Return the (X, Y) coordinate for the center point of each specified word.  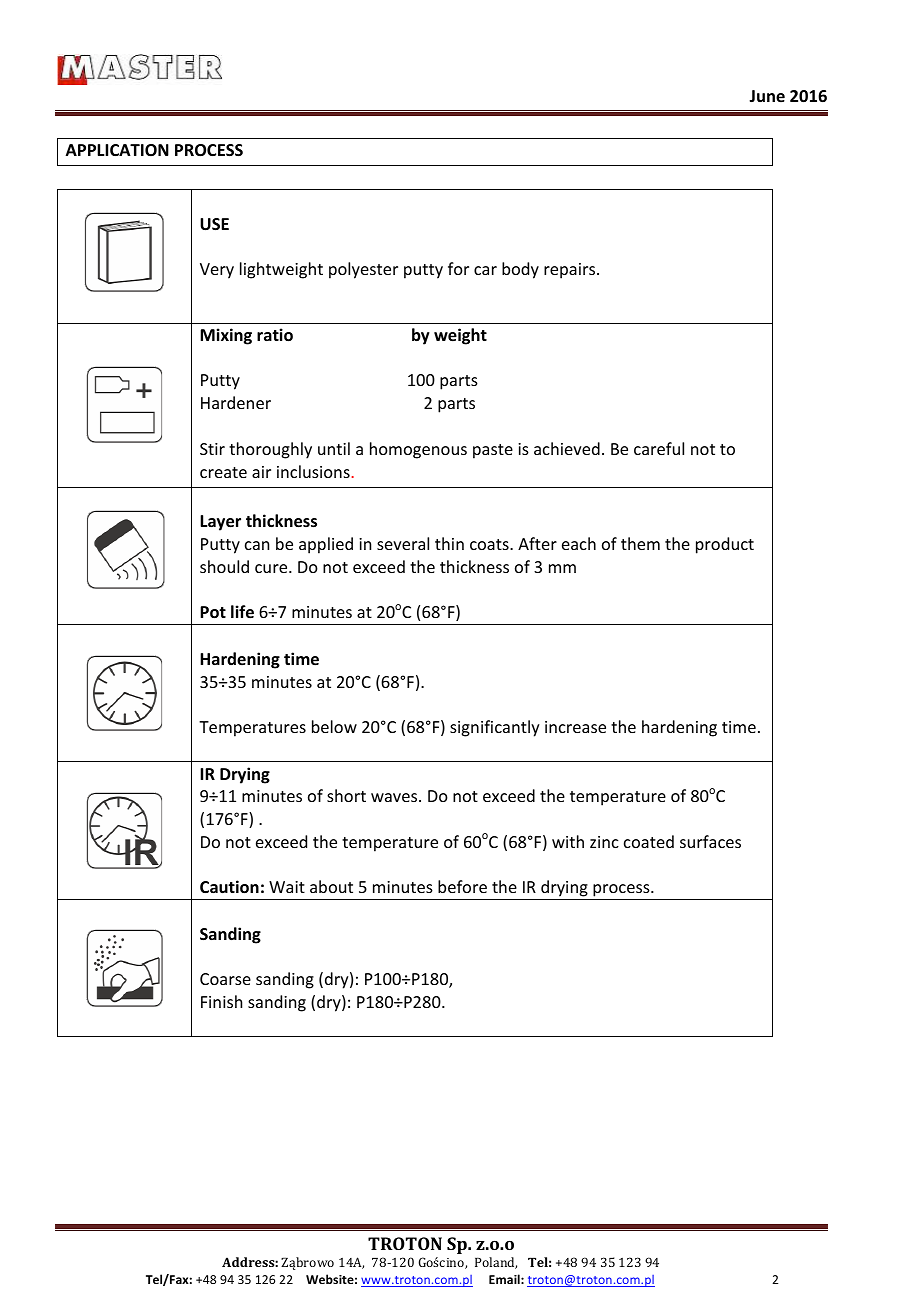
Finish (221, 1001)
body (520, 270)
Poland (496, 1263)
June (767, 96)
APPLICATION (117, 150)
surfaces (710, 841)
